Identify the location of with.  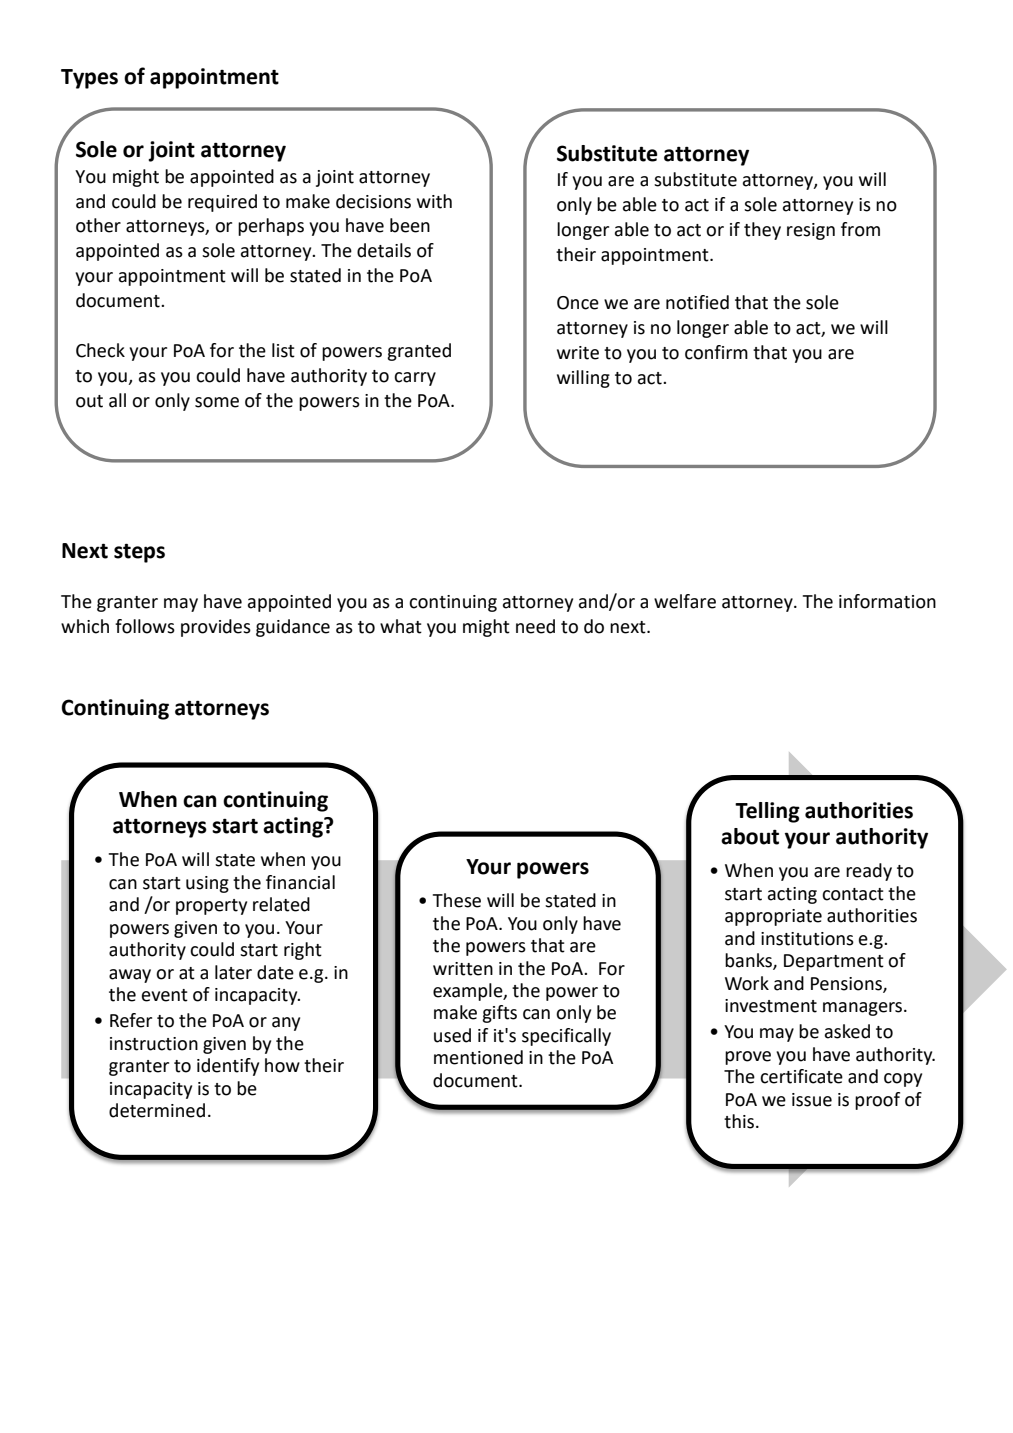
(434, 201).
